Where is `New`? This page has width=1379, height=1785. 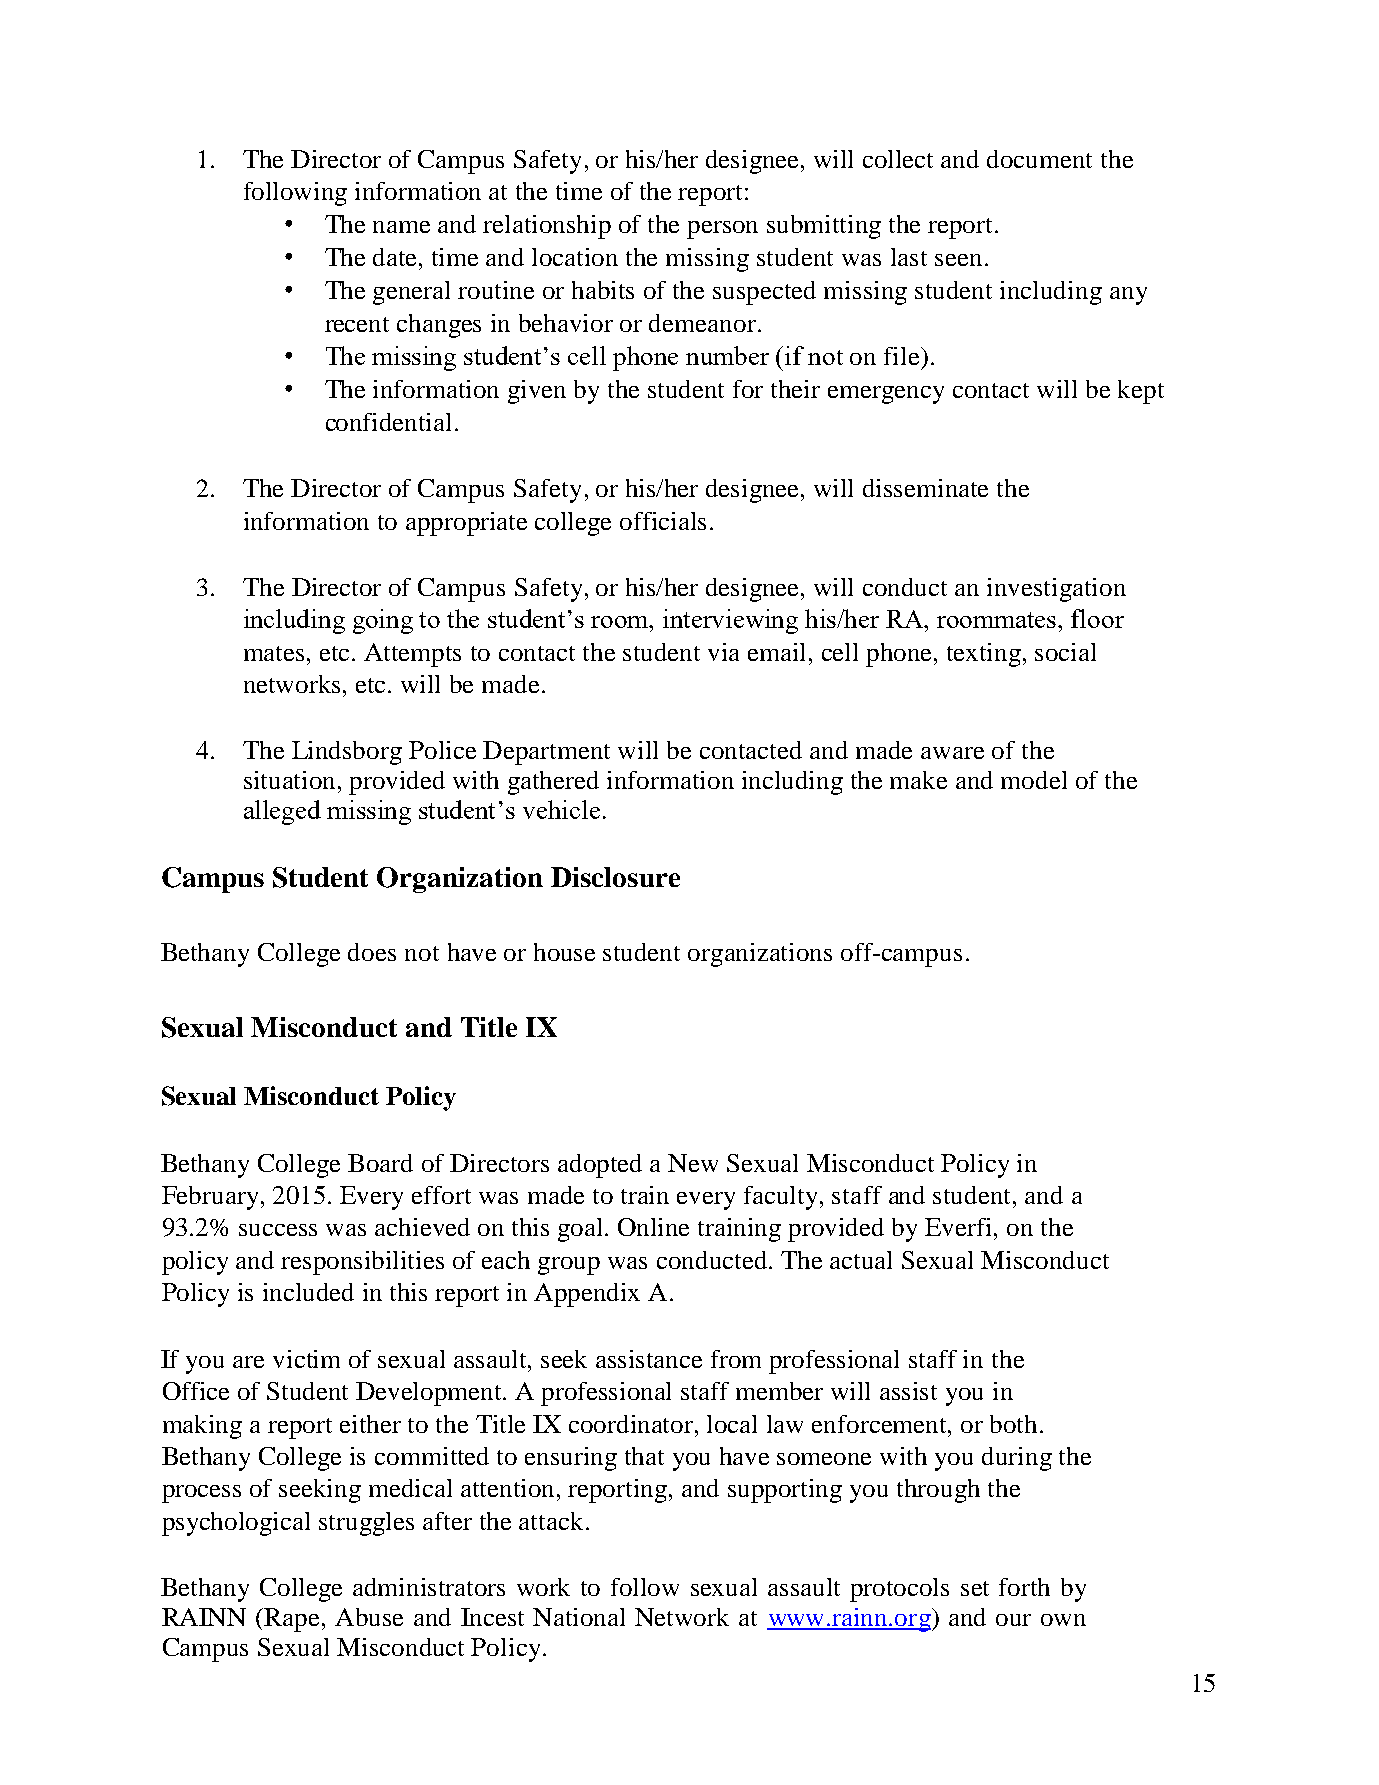 New is located at coordinates (693, 1163).
